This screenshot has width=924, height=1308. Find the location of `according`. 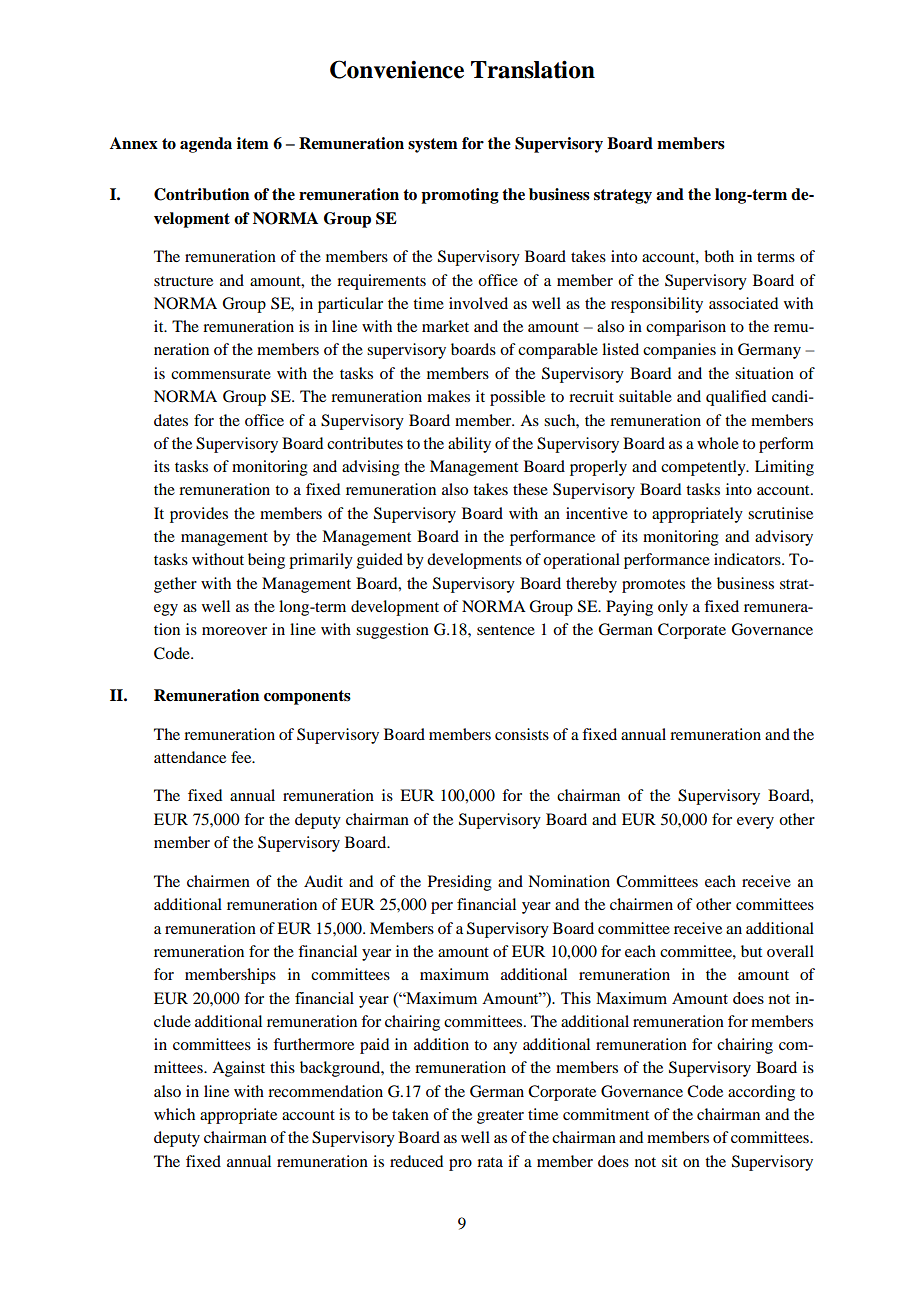

according is located at coordinates (761, 1093).
